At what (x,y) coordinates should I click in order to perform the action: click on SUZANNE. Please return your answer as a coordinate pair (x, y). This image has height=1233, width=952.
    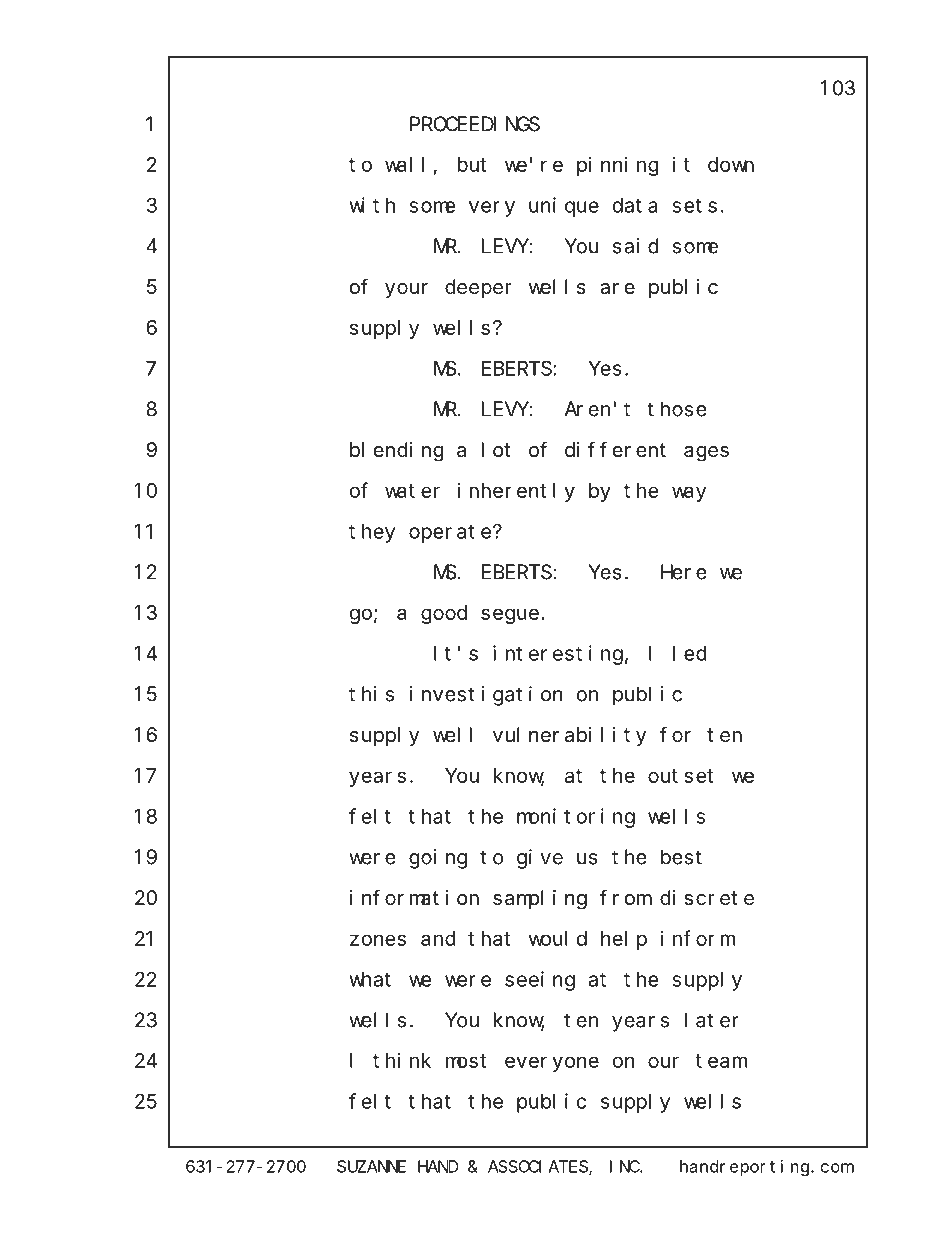
    Looking at the image, I should click on (371, 1166).
